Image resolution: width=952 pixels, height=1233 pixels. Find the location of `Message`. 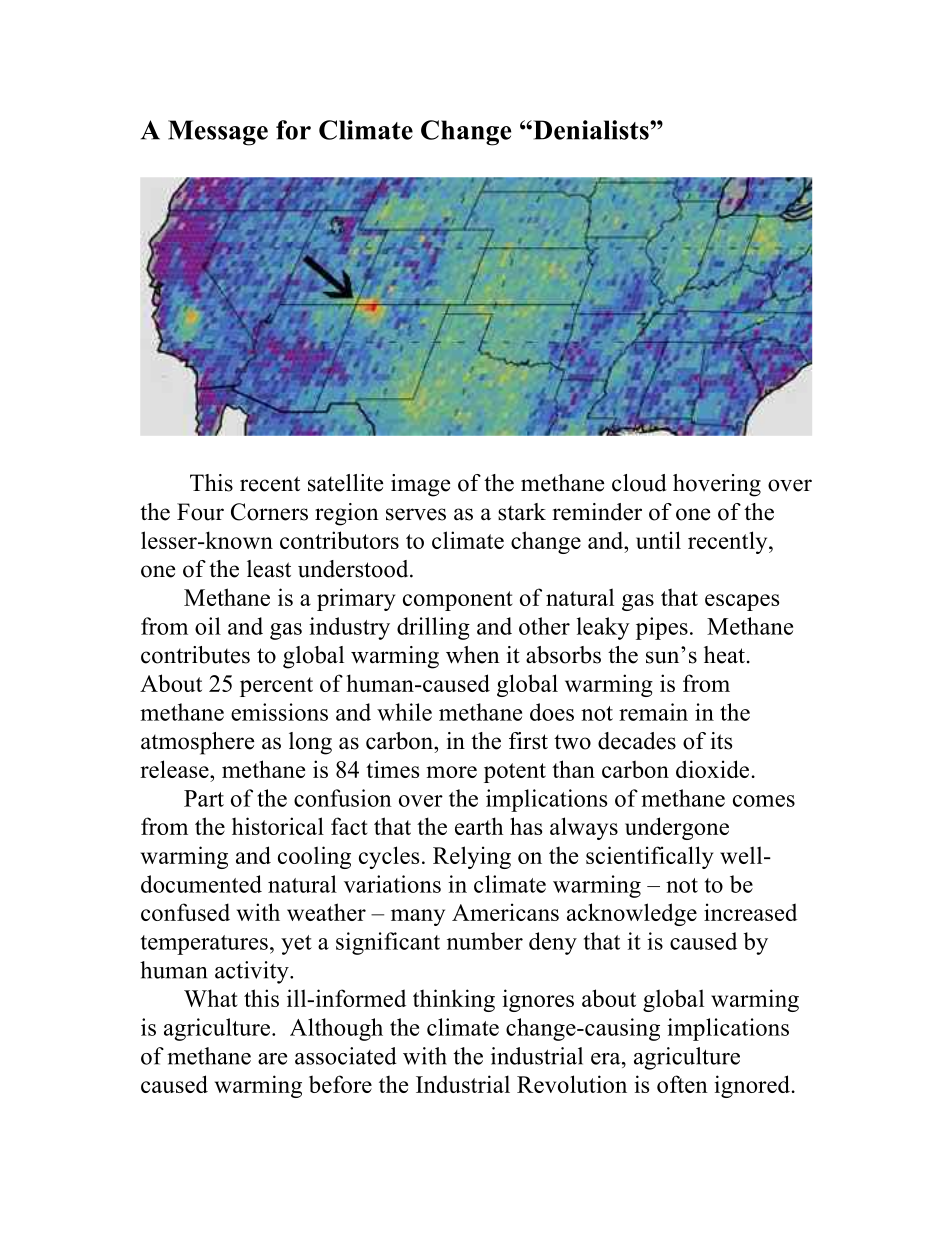

Message is located at coordinates (218, 133).
